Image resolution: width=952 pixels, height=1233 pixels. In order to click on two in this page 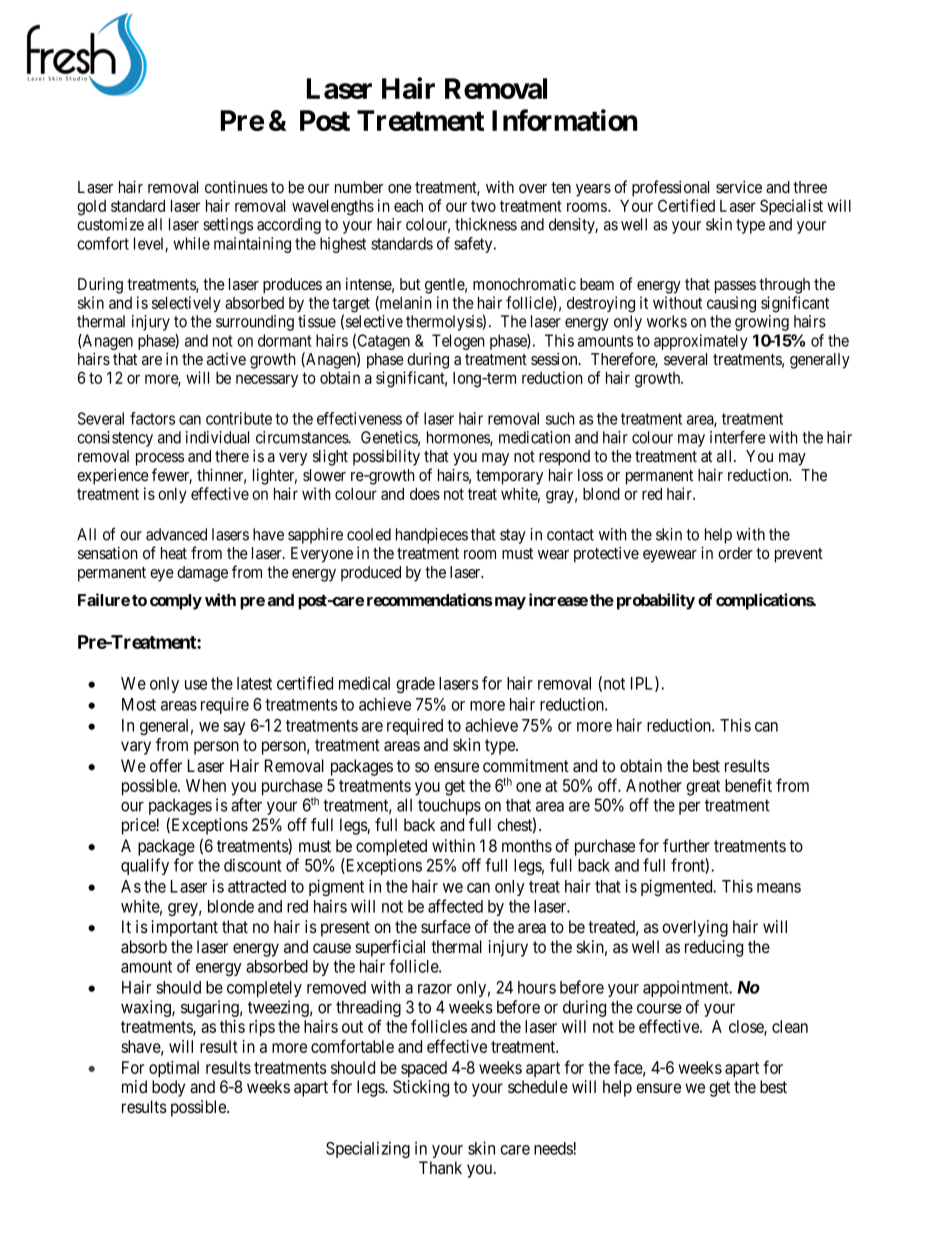, I will do `click(483, 206)`.
